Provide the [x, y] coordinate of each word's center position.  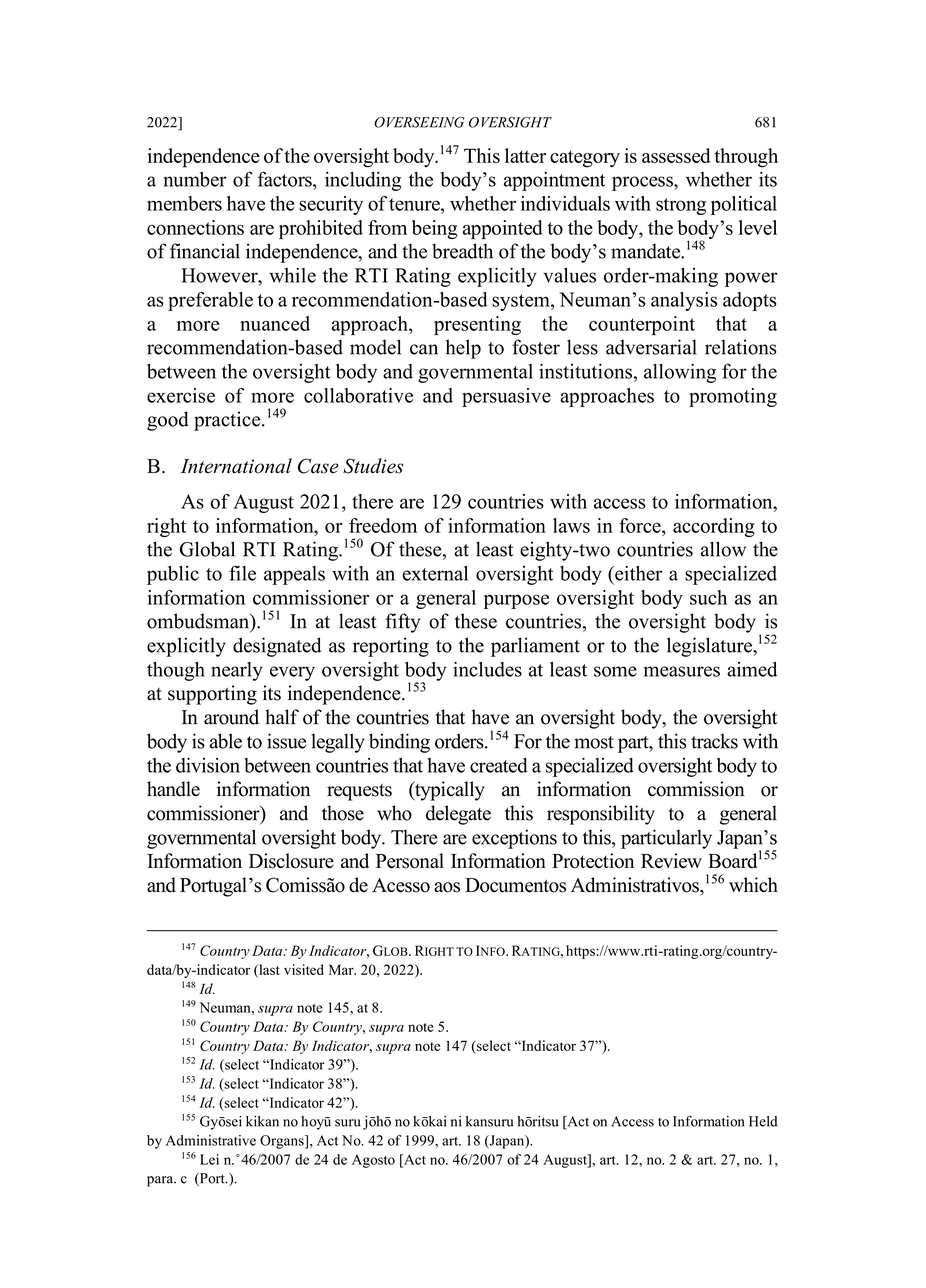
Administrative [211, 1140]
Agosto [373, 1161]
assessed [676, 155]
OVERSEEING [419, 122]
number [194, 179]
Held [763, 1121]
